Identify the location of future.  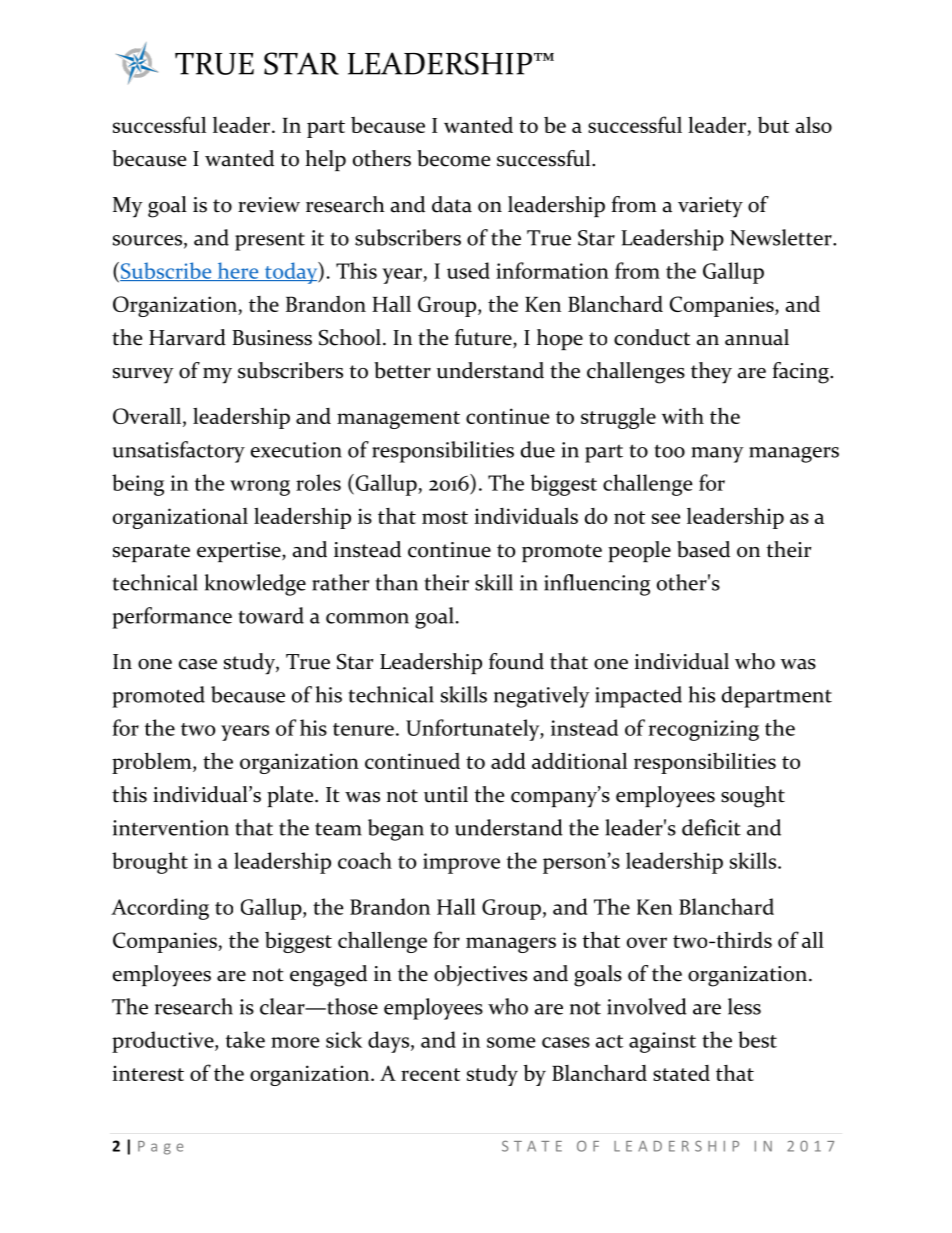
(484, 338).
